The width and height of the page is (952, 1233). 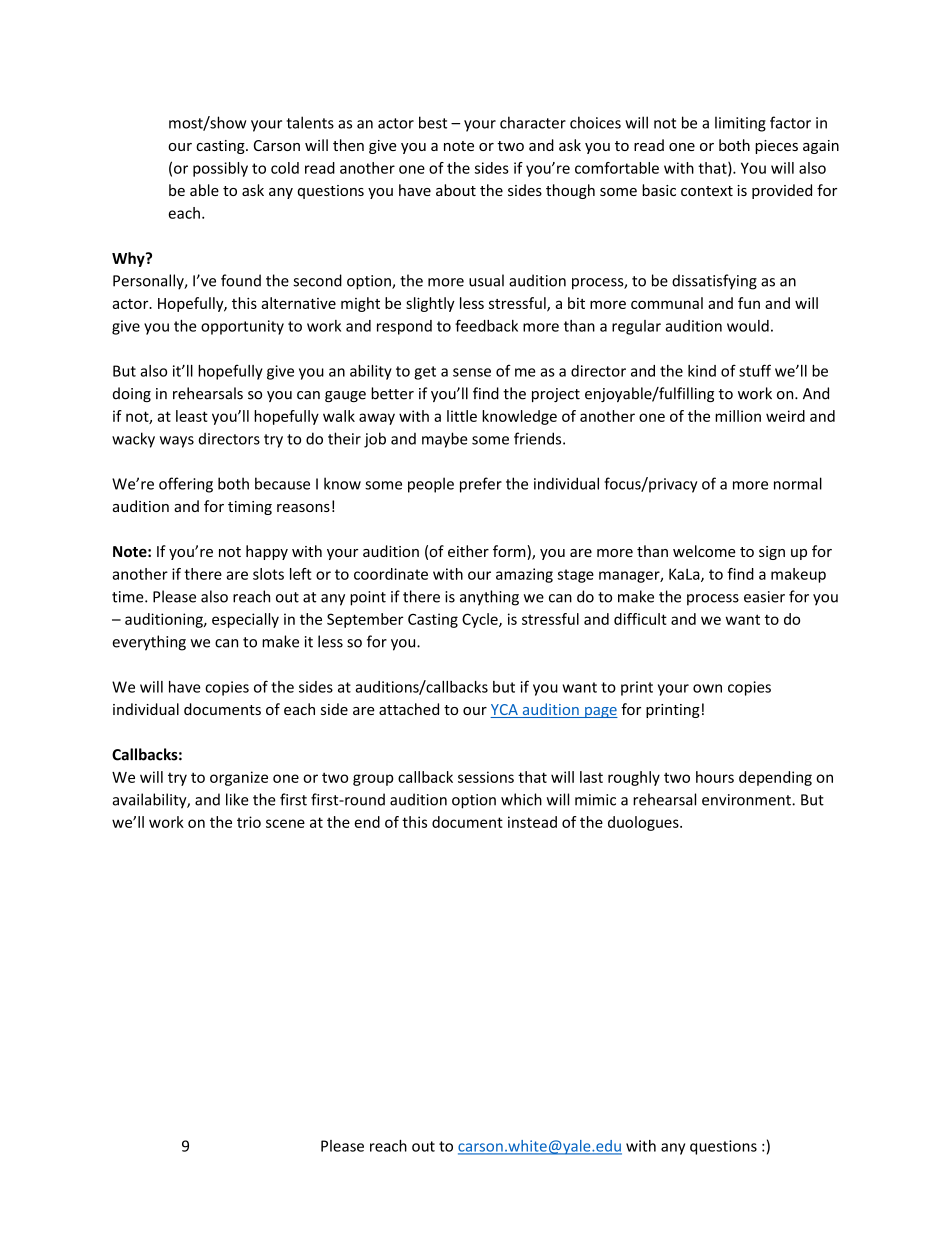 What do you see at coordinates (521, 799) in the page?
I see `which` at bounding box center [521, 799].
